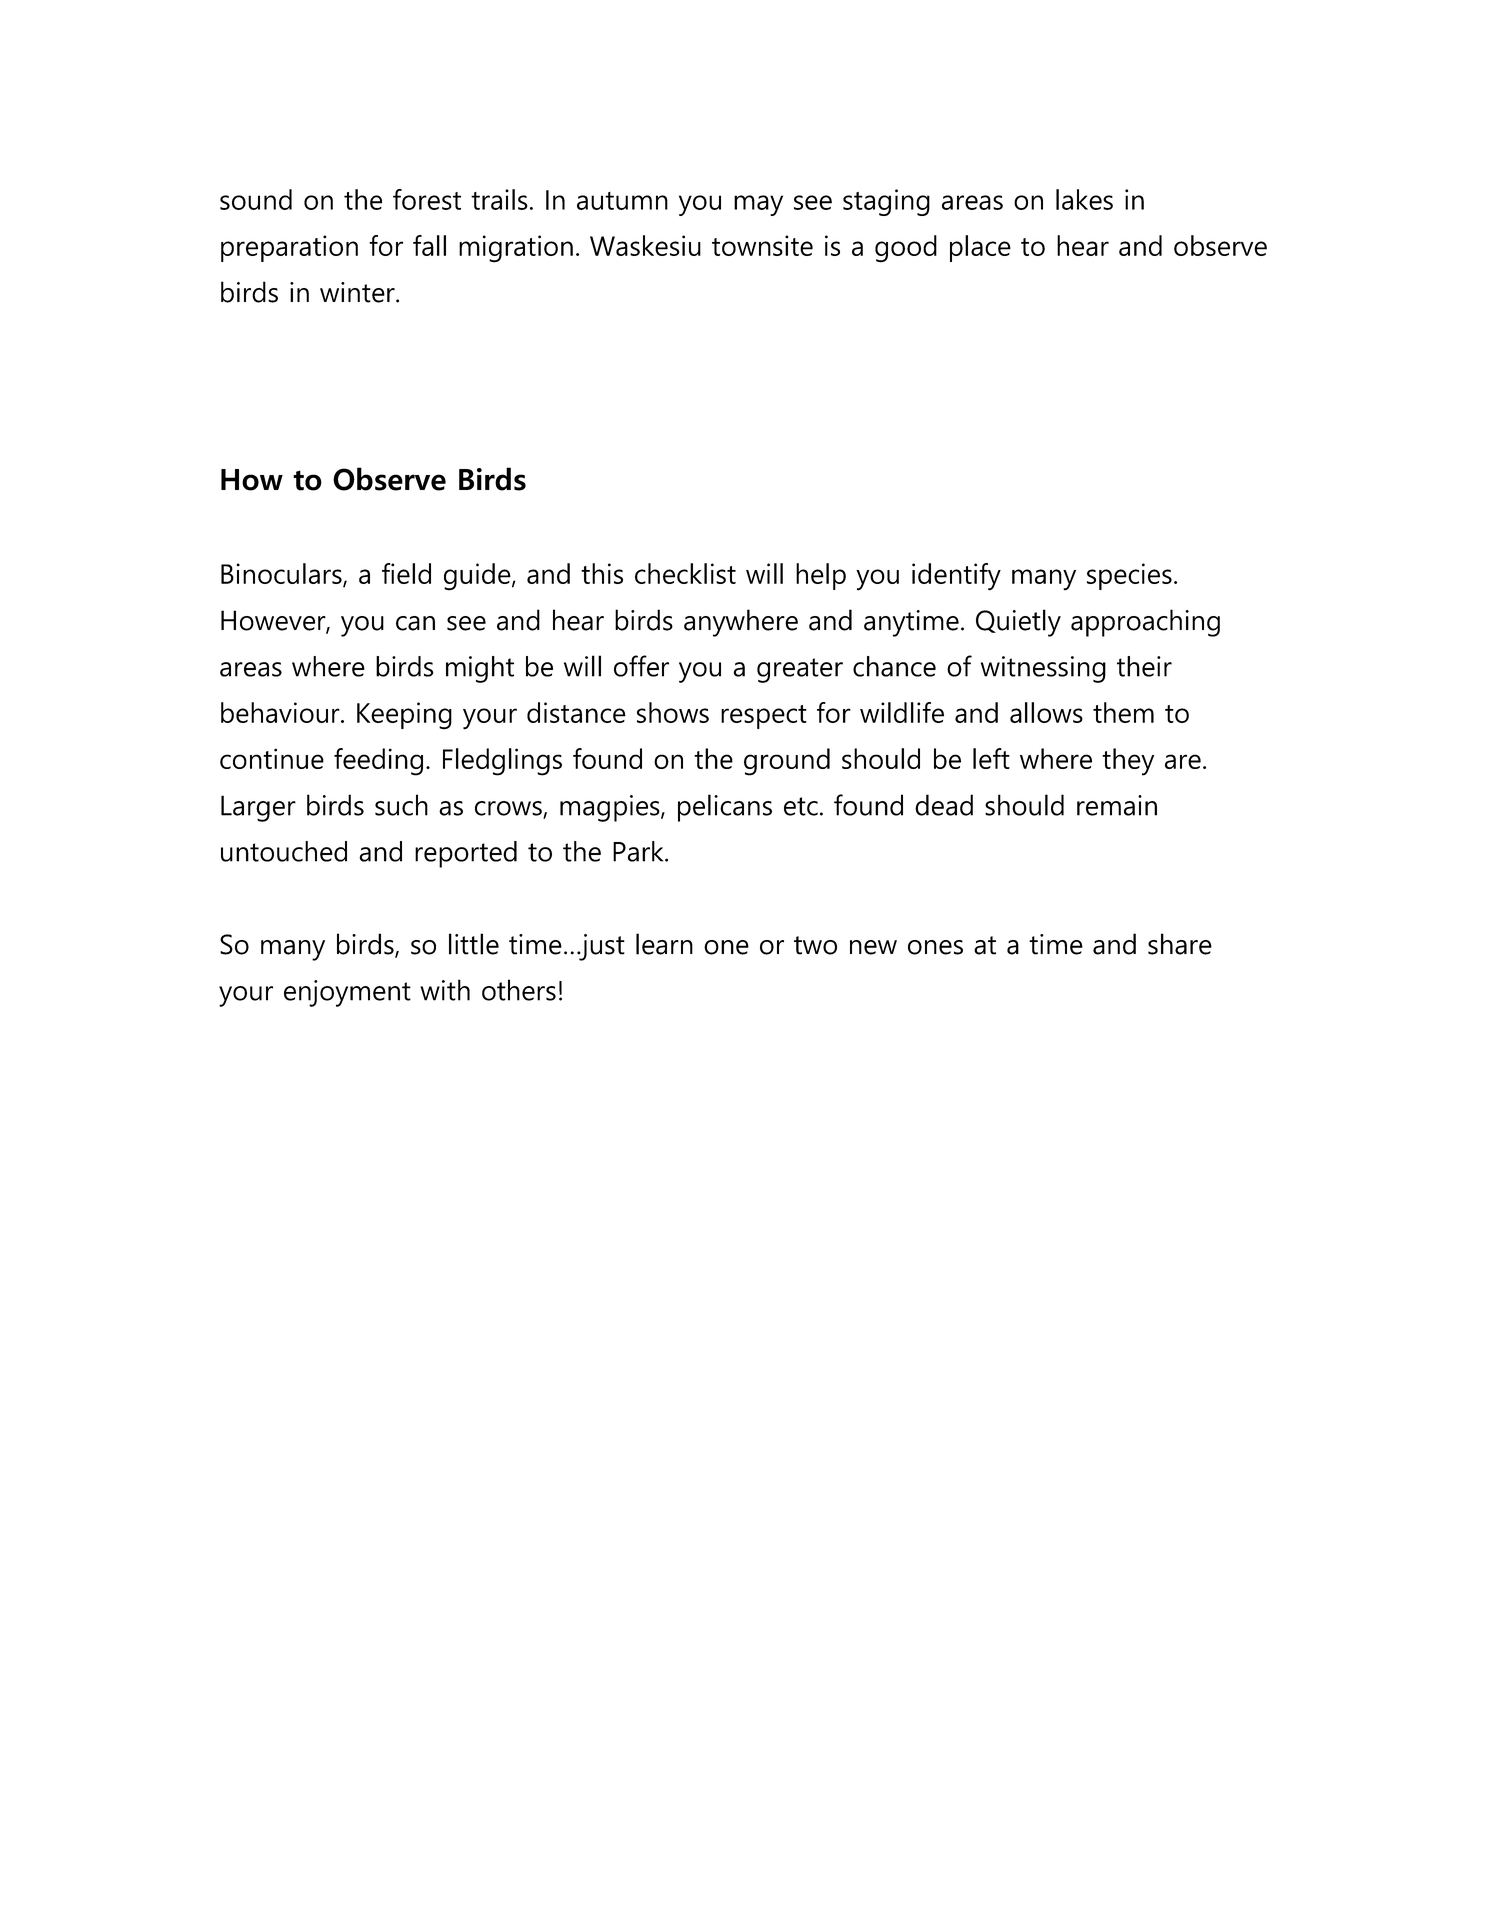 The width and height of the image is (1489, 1926). I want to click on field, so click(406, 573).
